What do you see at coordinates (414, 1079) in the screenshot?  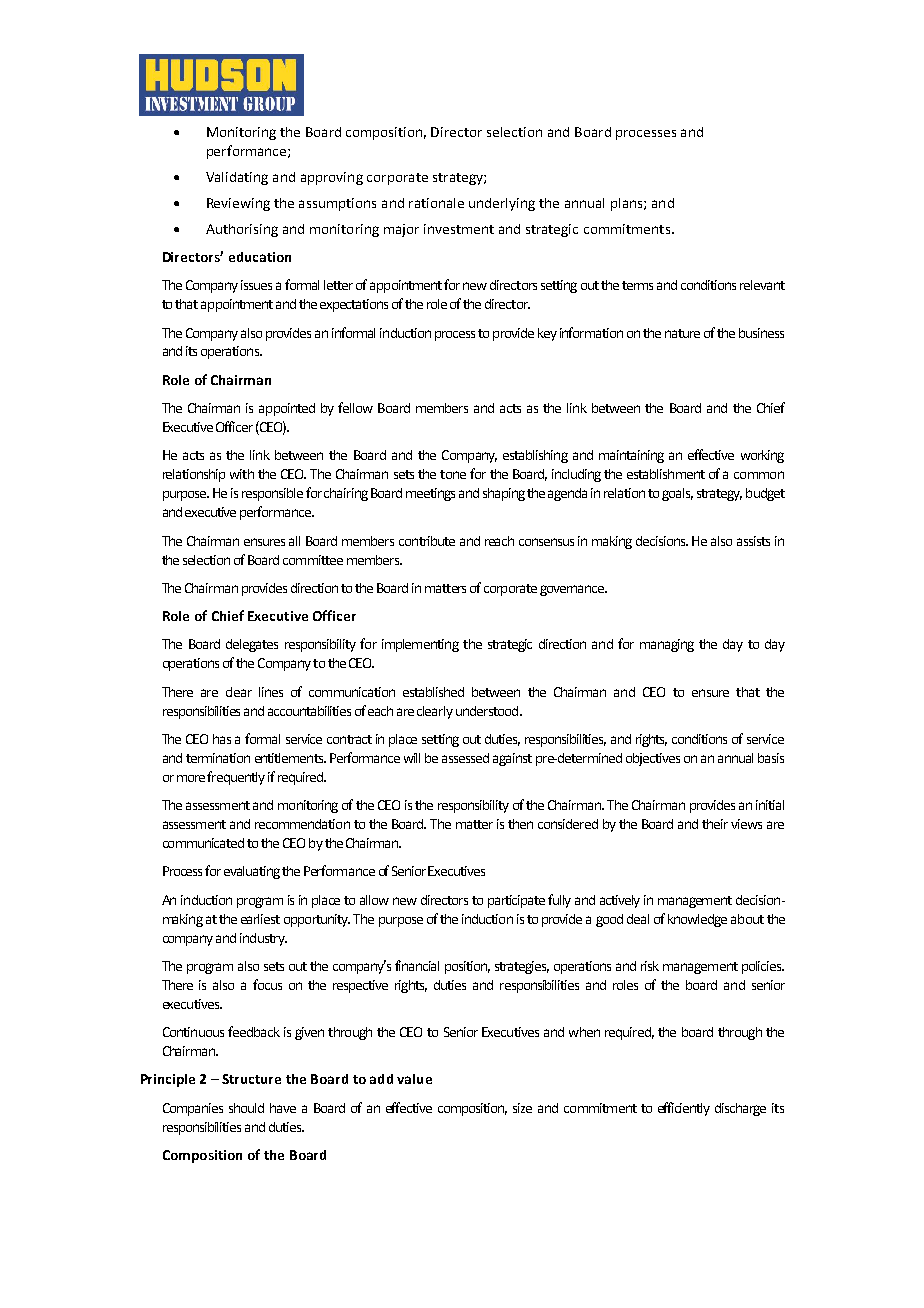 I see `value` at bounding box center [414, 1079].
